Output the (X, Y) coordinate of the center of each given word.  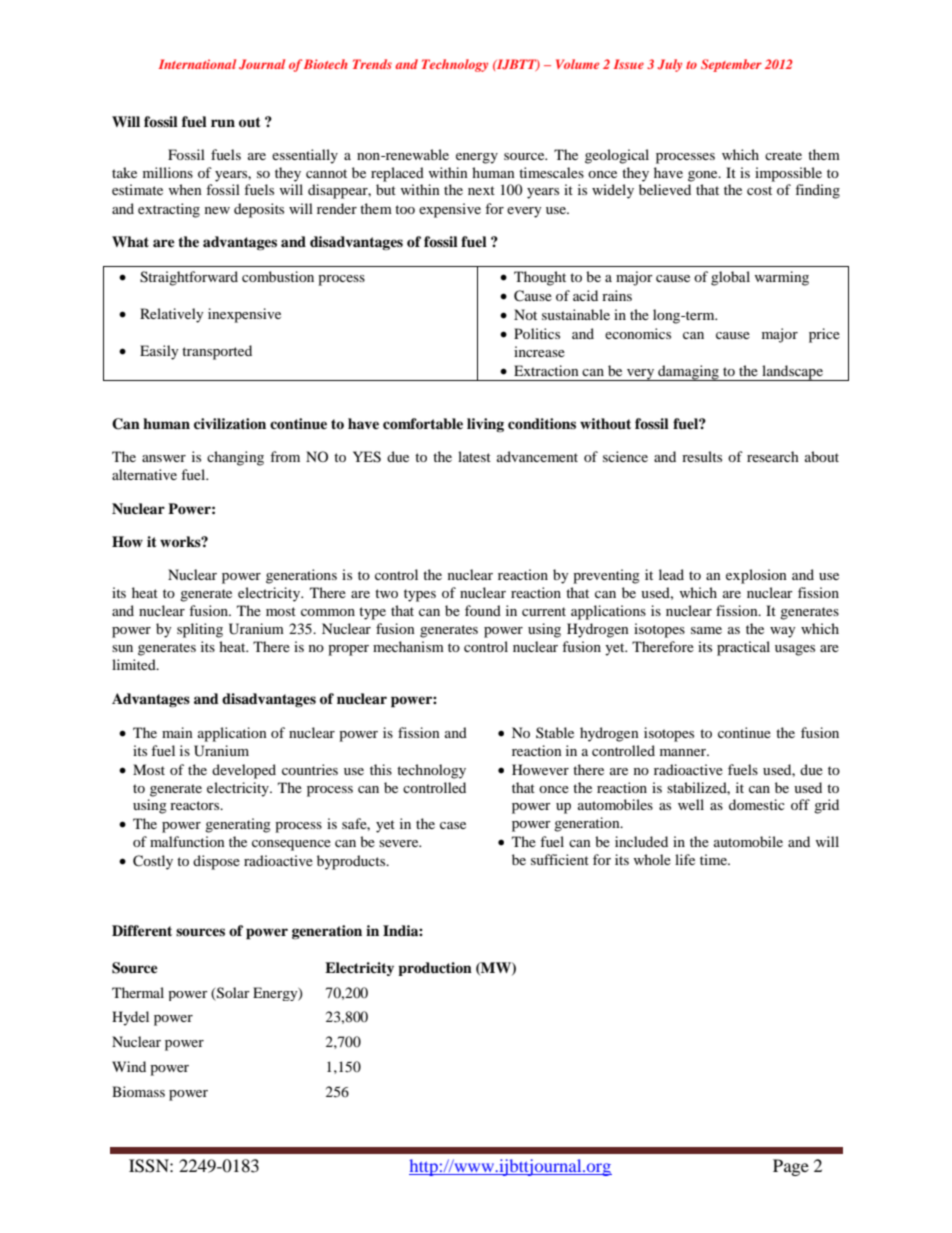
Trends (372, 64)
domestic (757, 804)
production (435, 969)
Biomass (138, 1091)
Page (791, 1167)
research (773, 456)
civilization (230, 423)
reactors (196, 805)
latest (474, 456)
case (453, 825)
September (731, 65)
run (223, 123)
